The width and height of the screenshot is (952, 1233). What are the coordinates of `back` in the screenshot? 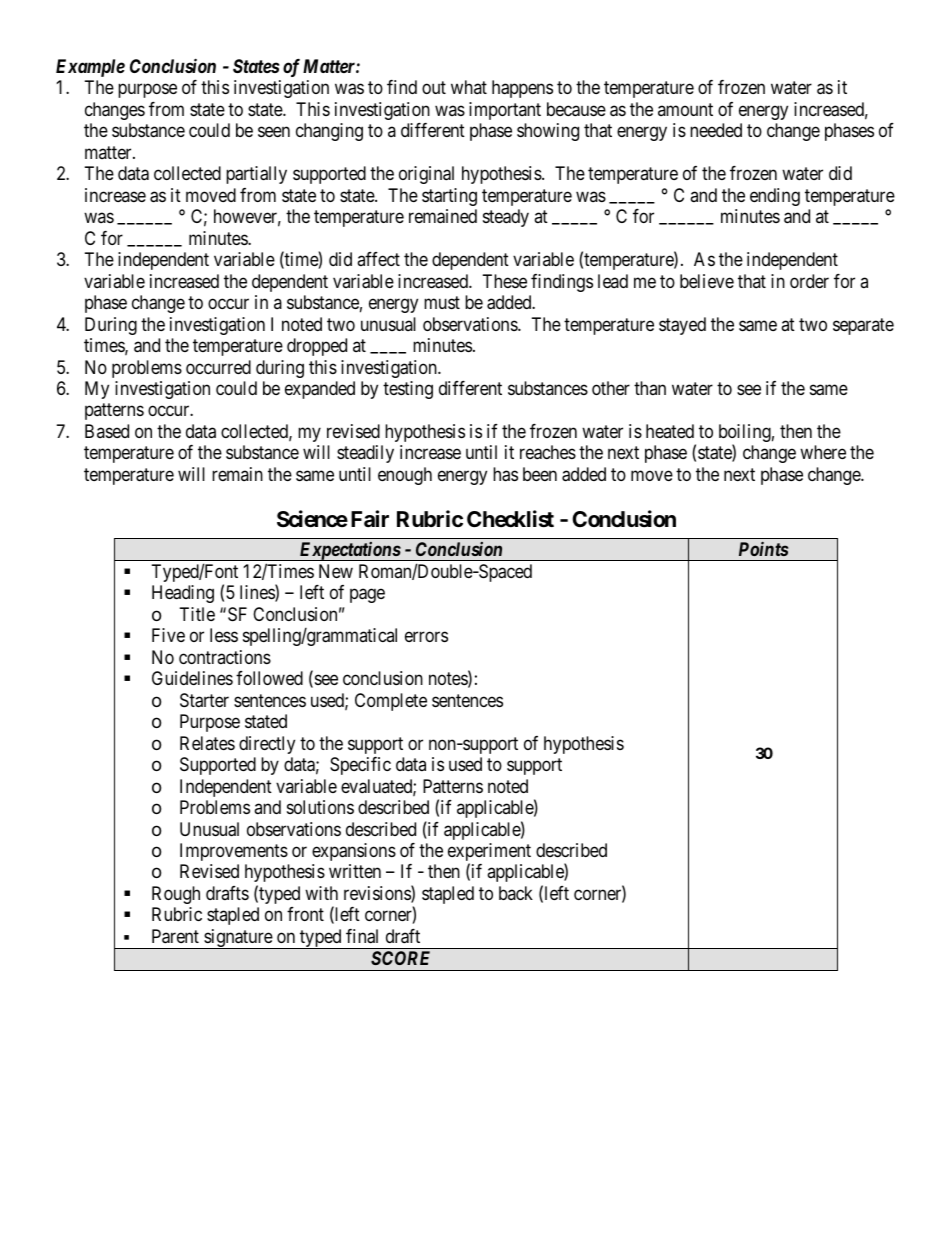 It's located at (516, 893).
